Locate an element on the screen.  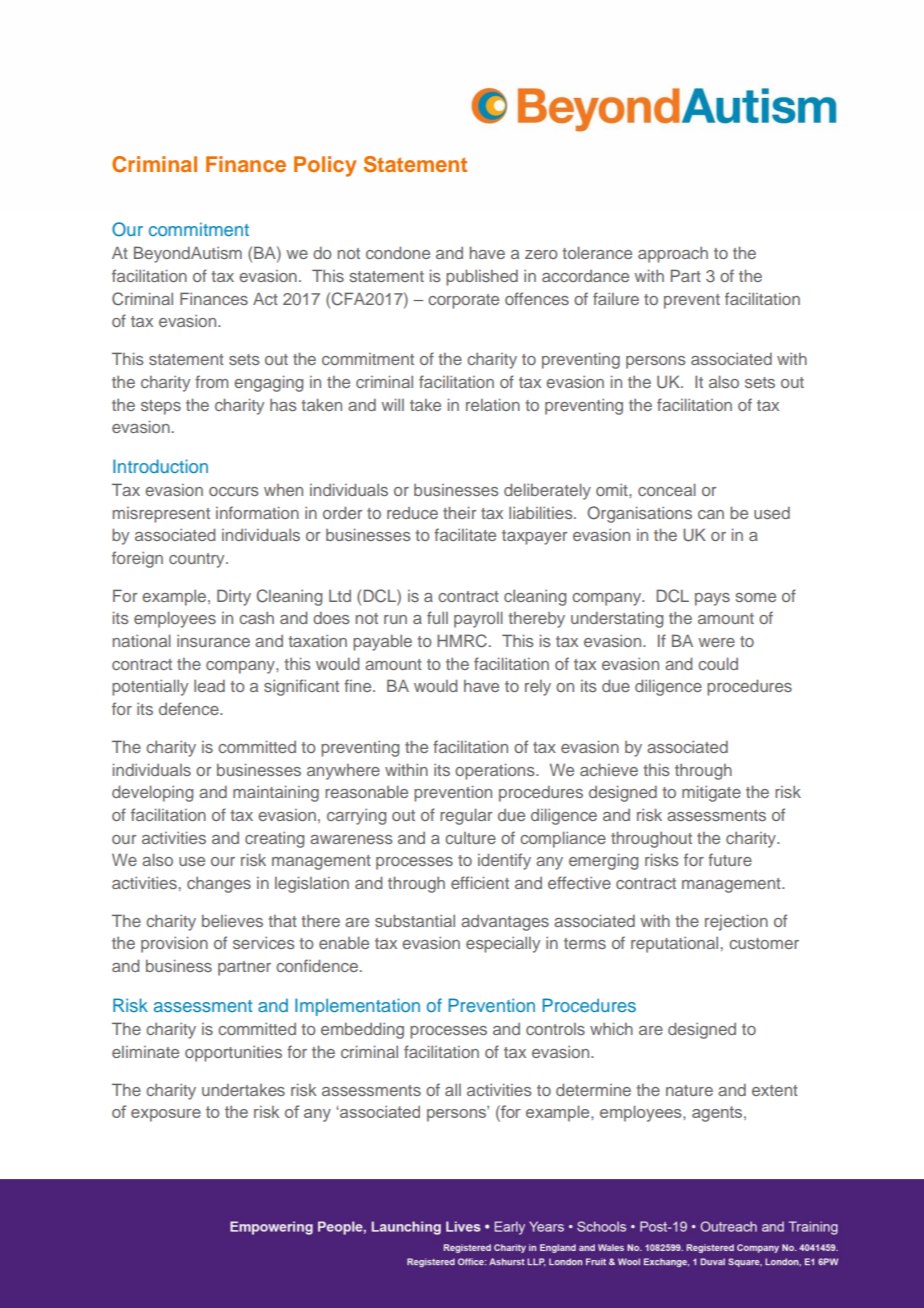
changes is located at coordinates (219, 885).
